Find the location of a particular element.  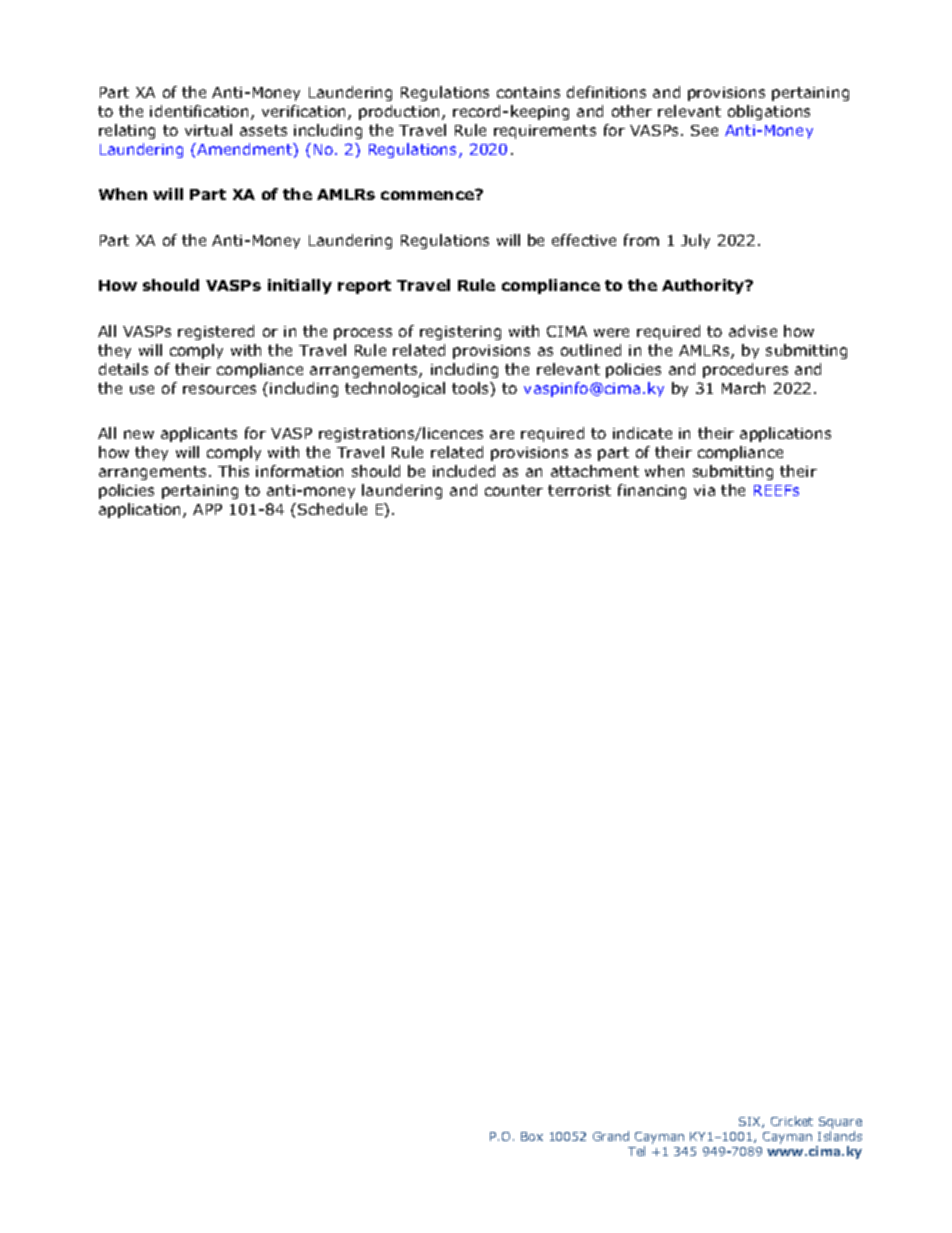

Grand is located at coordinates (611, 1136).
